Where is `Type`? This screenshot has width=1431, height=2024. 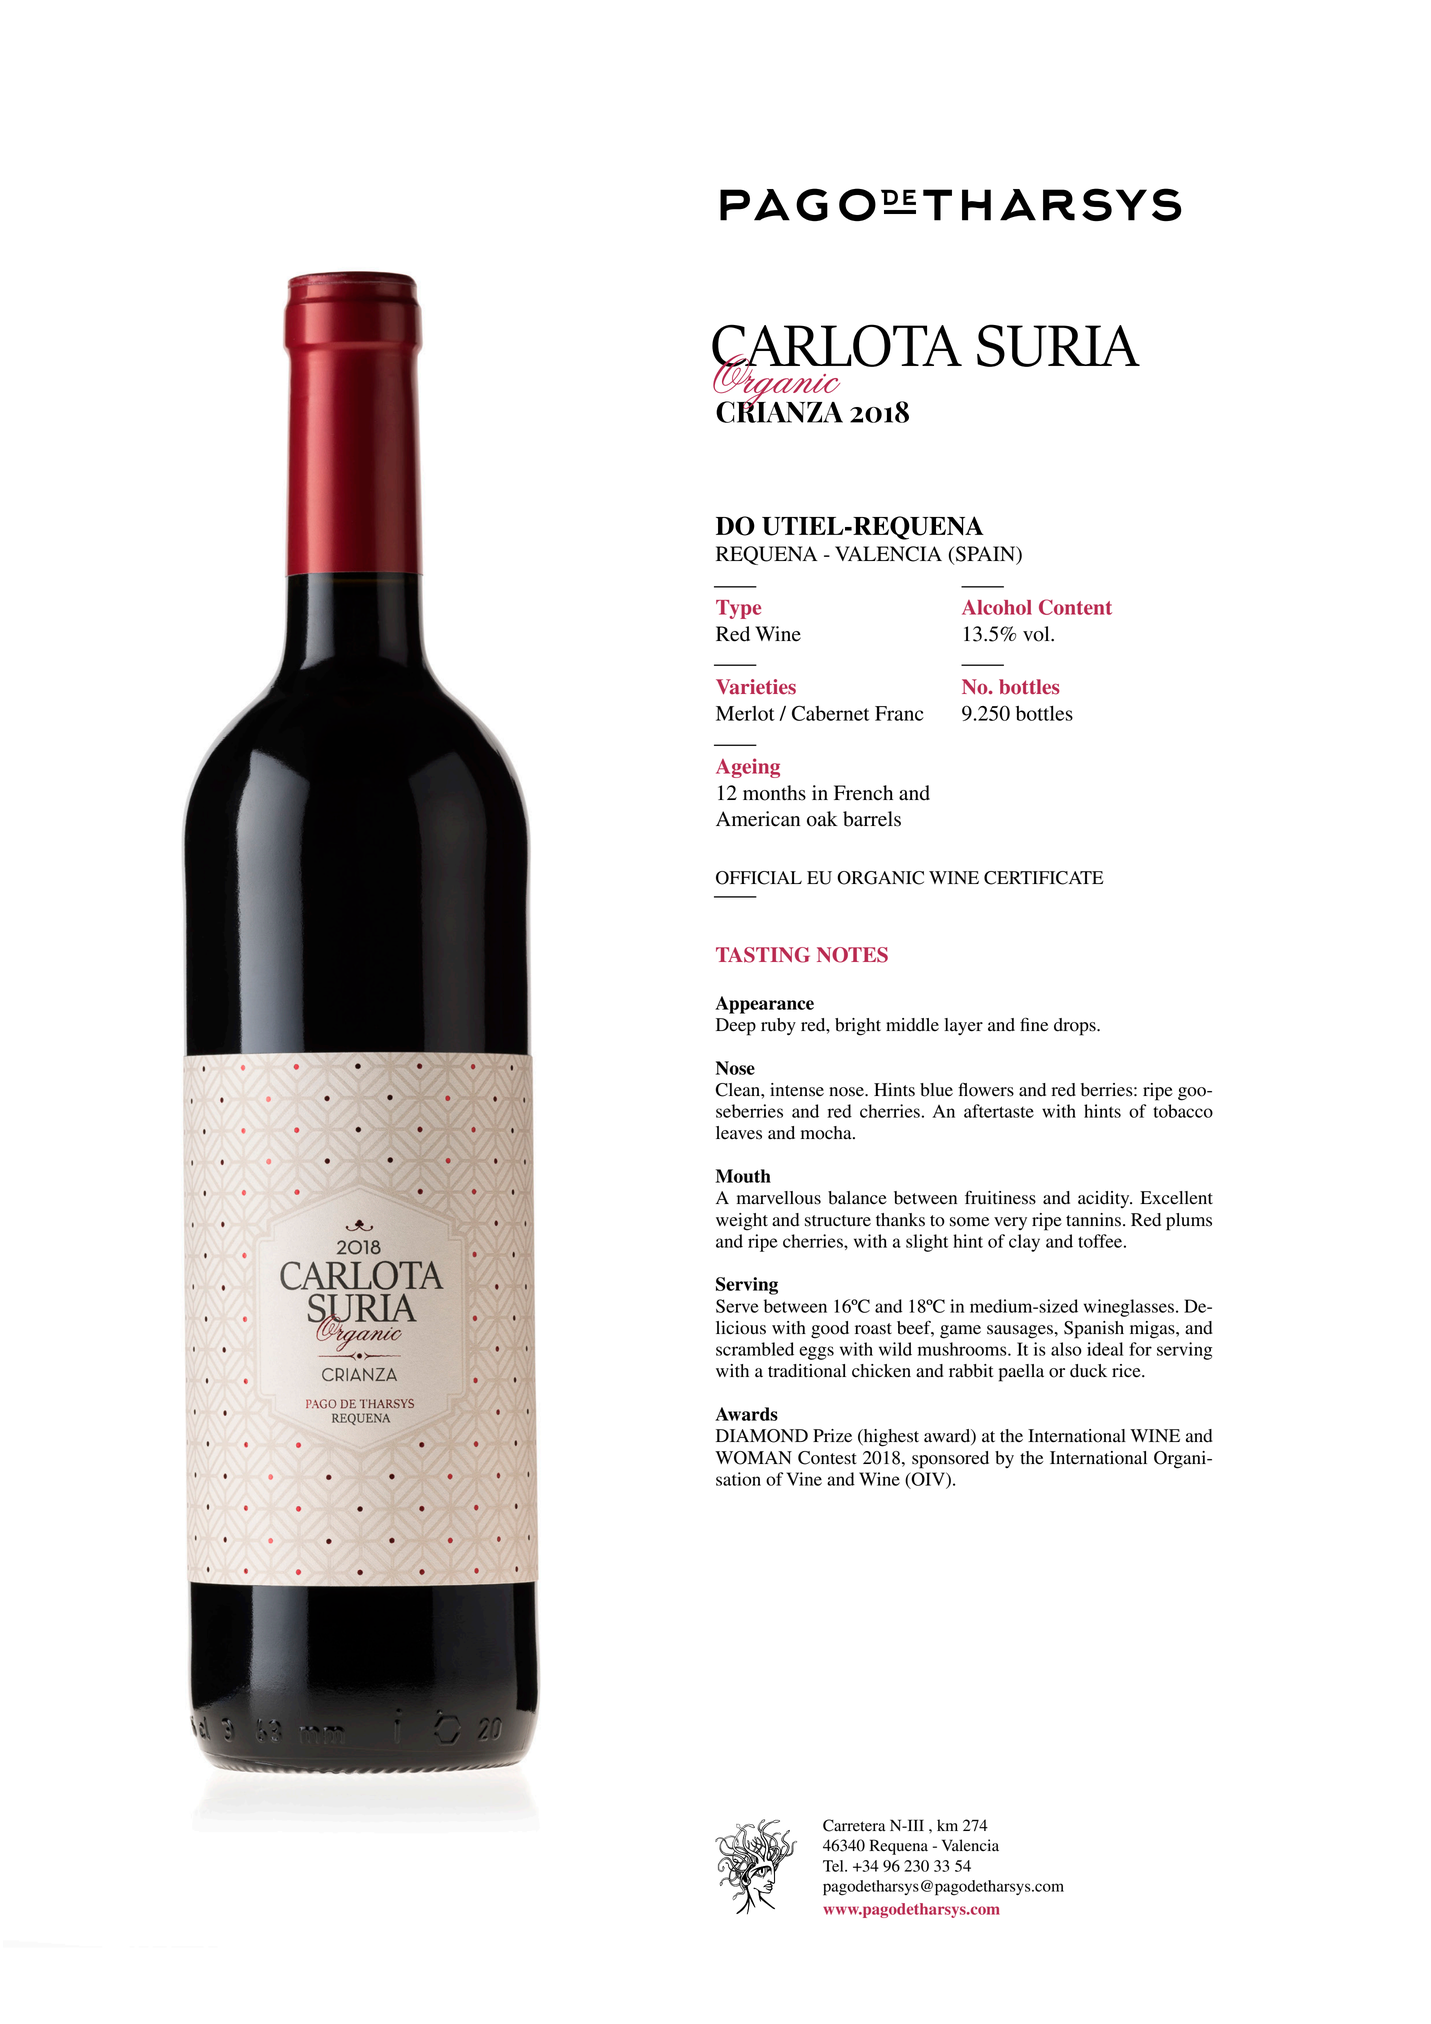
Type is located at coordinates (738, 609).
